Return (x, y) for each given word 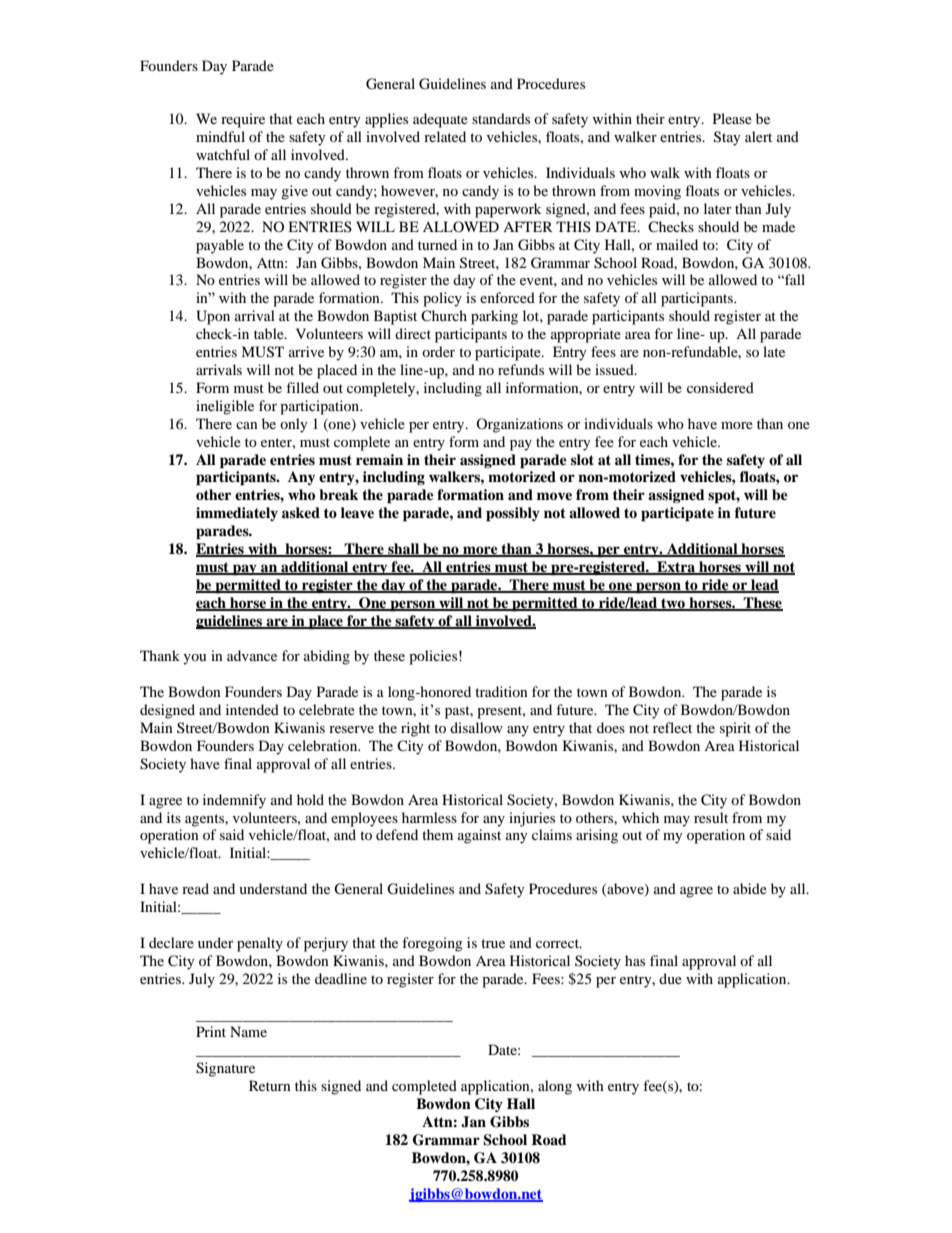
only (294, 425)
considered (720, 387)
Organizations (519, 425)
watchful (223, 154)
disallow (476, 727)
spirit (735, 729)
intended (252, 709)
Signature (225, 1069)
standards (501, 118)
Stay (727, 138)
